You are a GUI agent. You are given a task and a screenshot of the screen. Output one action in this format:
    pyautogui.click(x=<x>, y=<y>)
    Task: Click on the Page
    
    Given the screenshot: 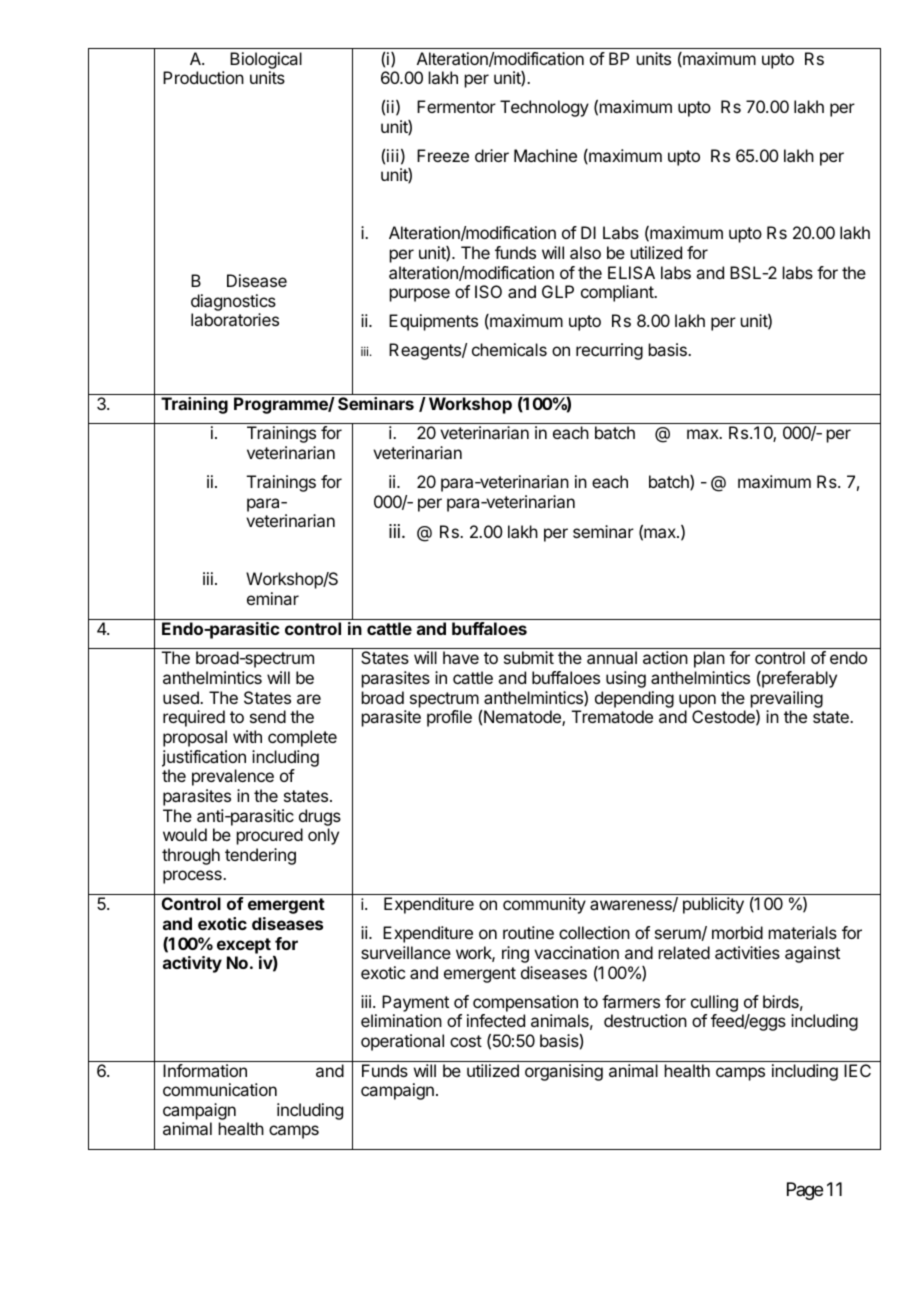 What is the action you would take?
    pyautogui.click(x=805, y=1191)
